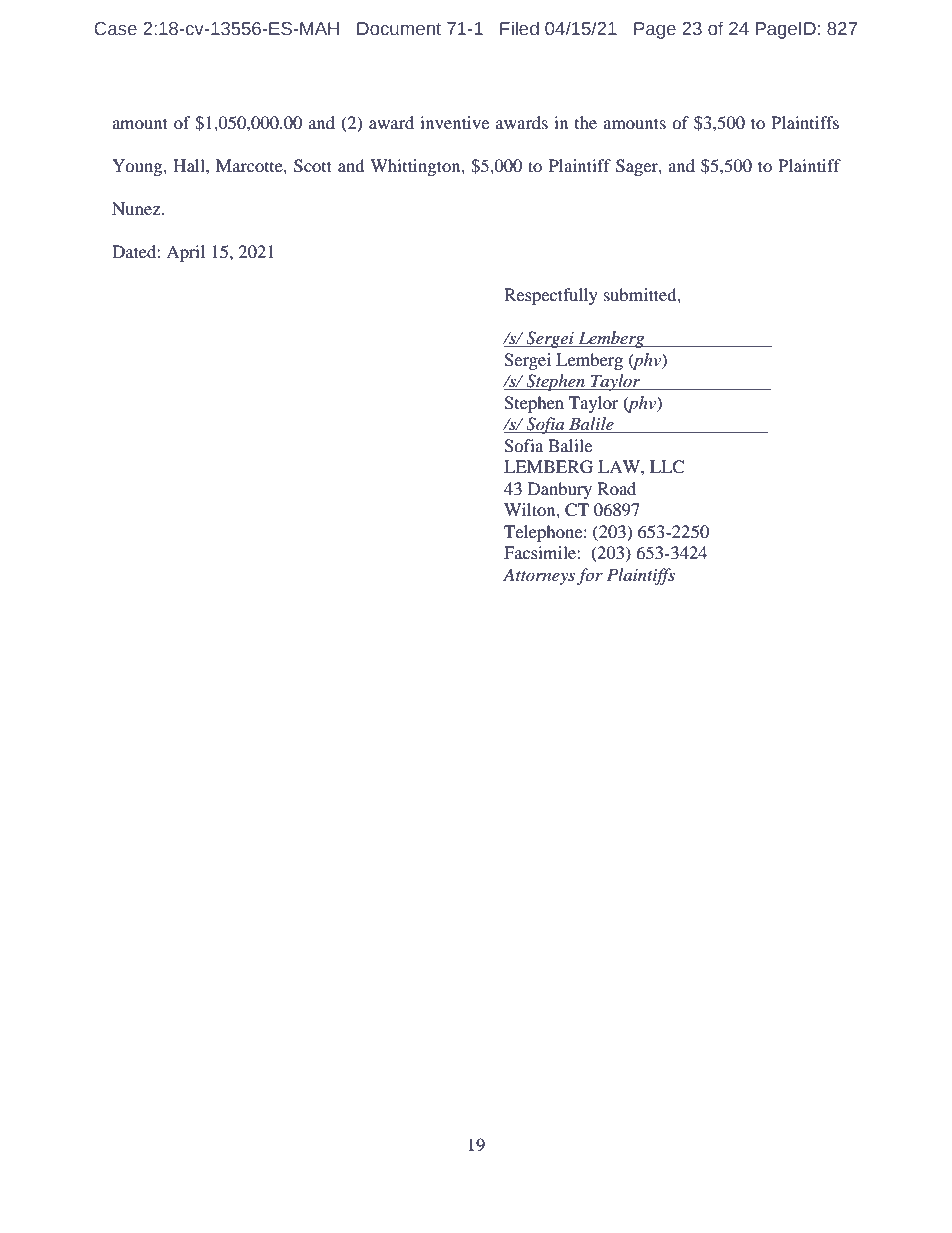 The width and height of the page is (952, 1233). I want to click on Attorneys, so click(539, 576).
